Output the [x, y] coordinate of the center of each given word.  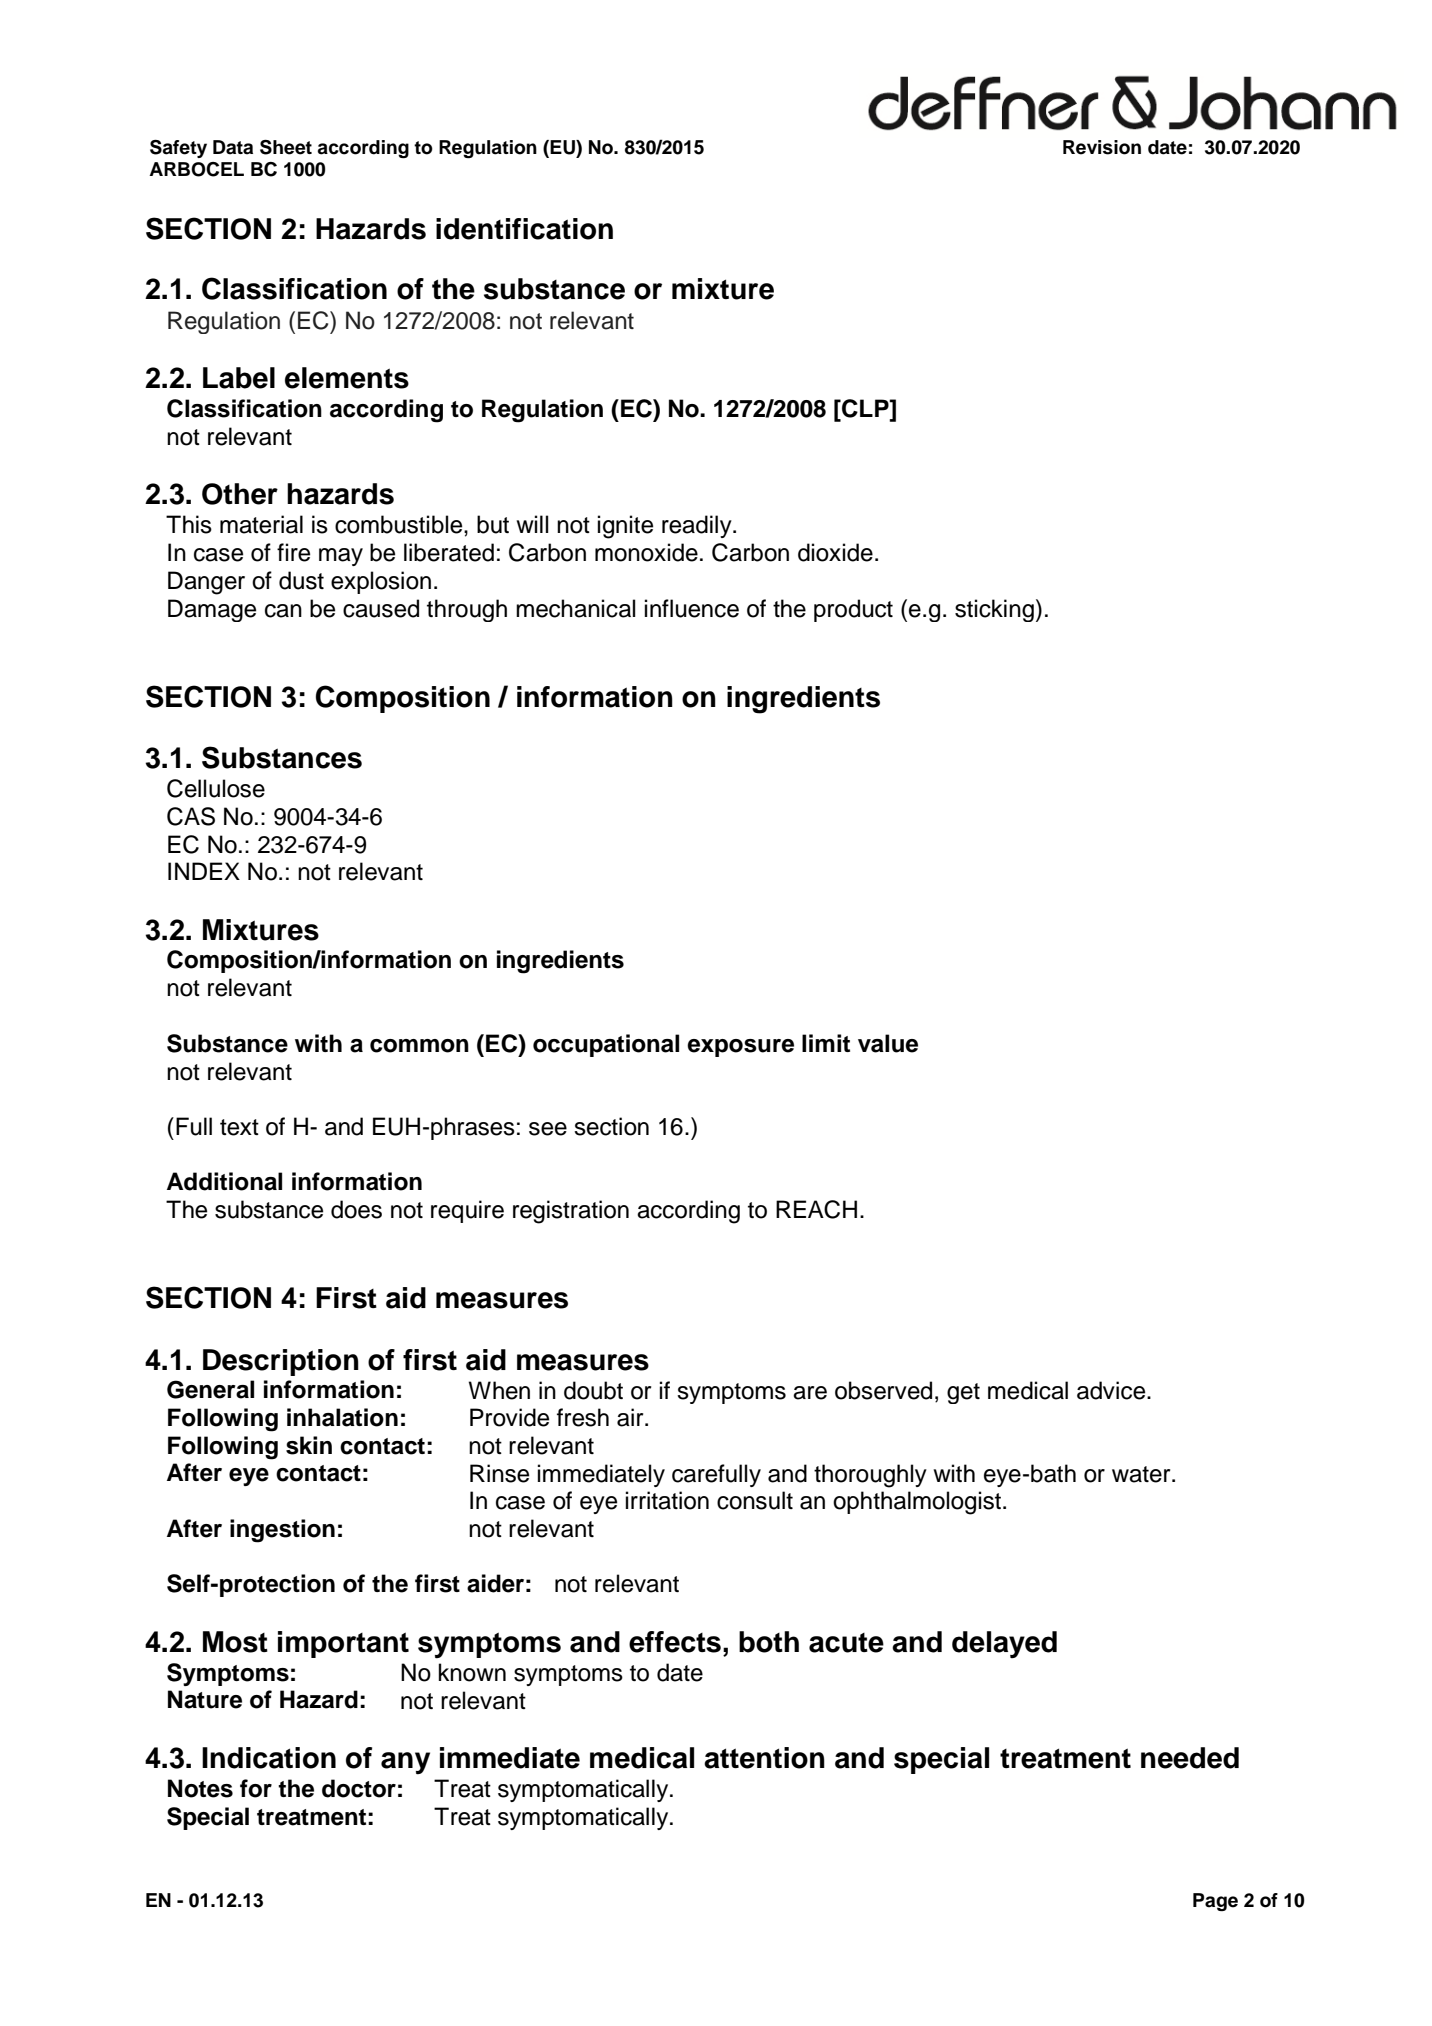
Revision [1102, 147]
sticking [994, 610]
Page [1215, 1902]
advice [1112, 1390]
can [283, 611]
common [419, 1046]
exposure [740, 1048]
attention [764, 1758]
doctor [359, 1788]
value [888, 1043]
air [631, 1417]
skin [309, 1445]
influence [692, 608]
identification [524, 229]
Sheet [286, 147]
